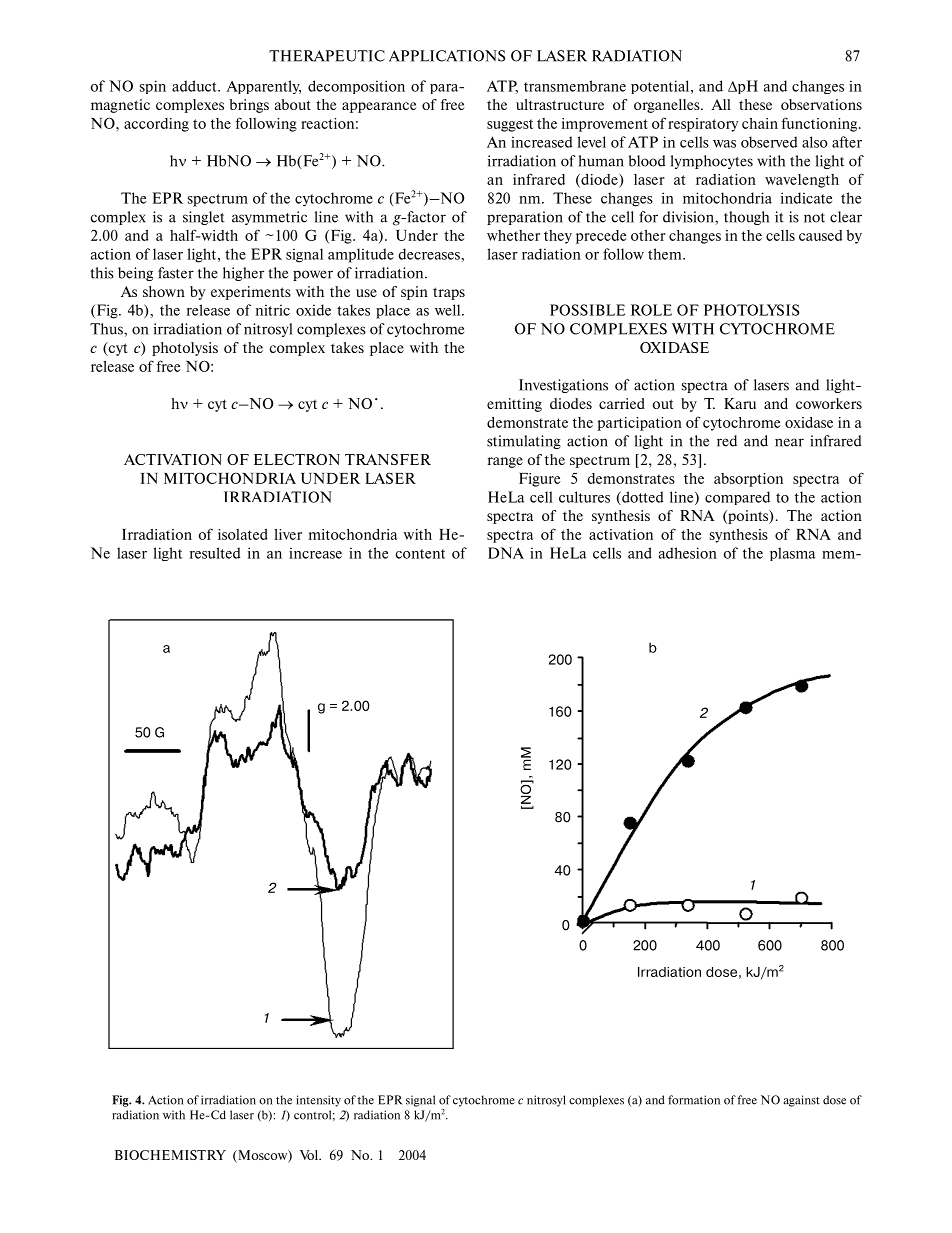  I want to click on adduct, so click(195, 86).
